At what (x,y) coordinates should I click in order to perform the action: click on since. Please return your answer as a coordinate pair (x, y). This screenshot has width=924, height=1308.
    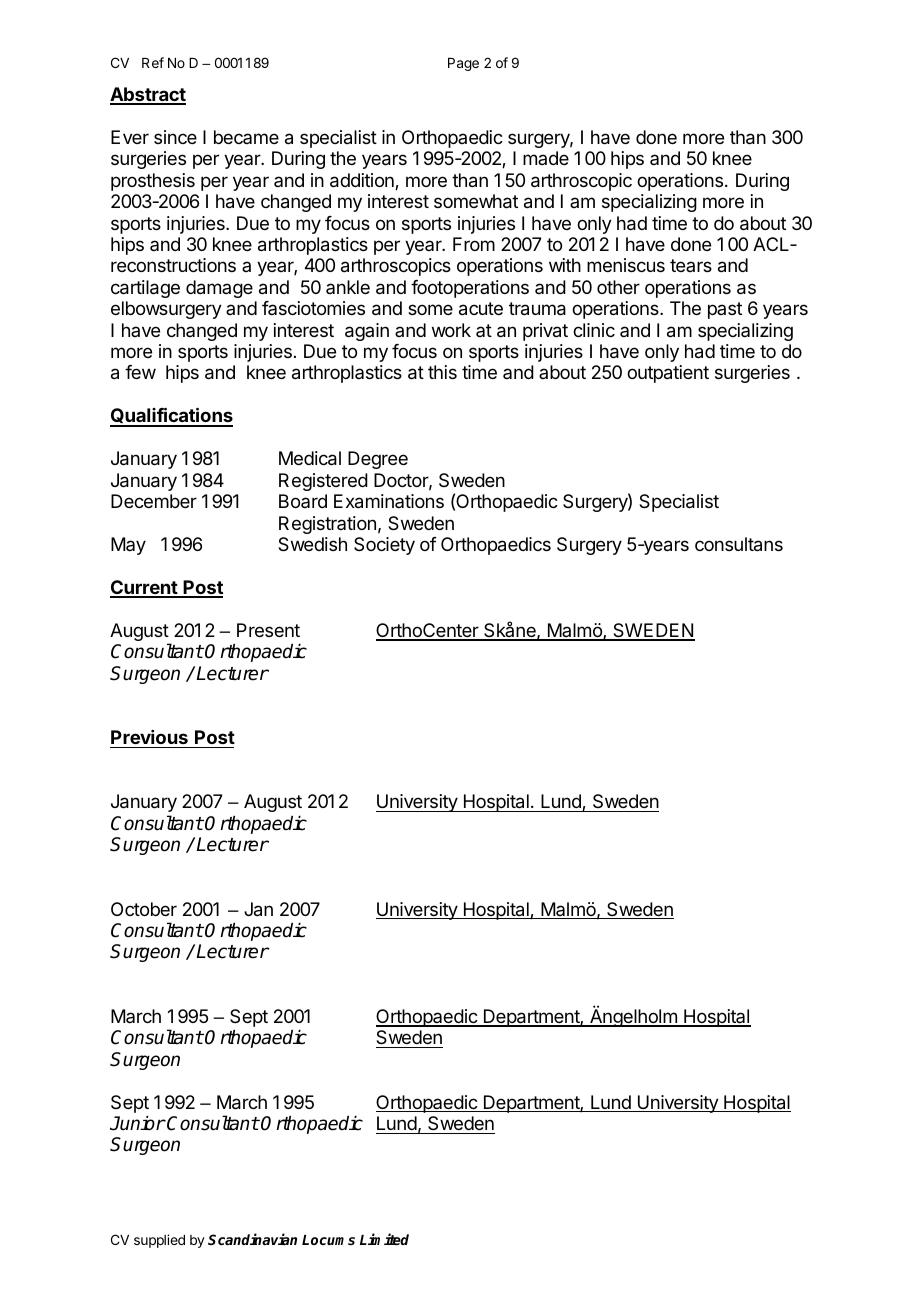
    Looking at the image, I should click on (175, 137).
